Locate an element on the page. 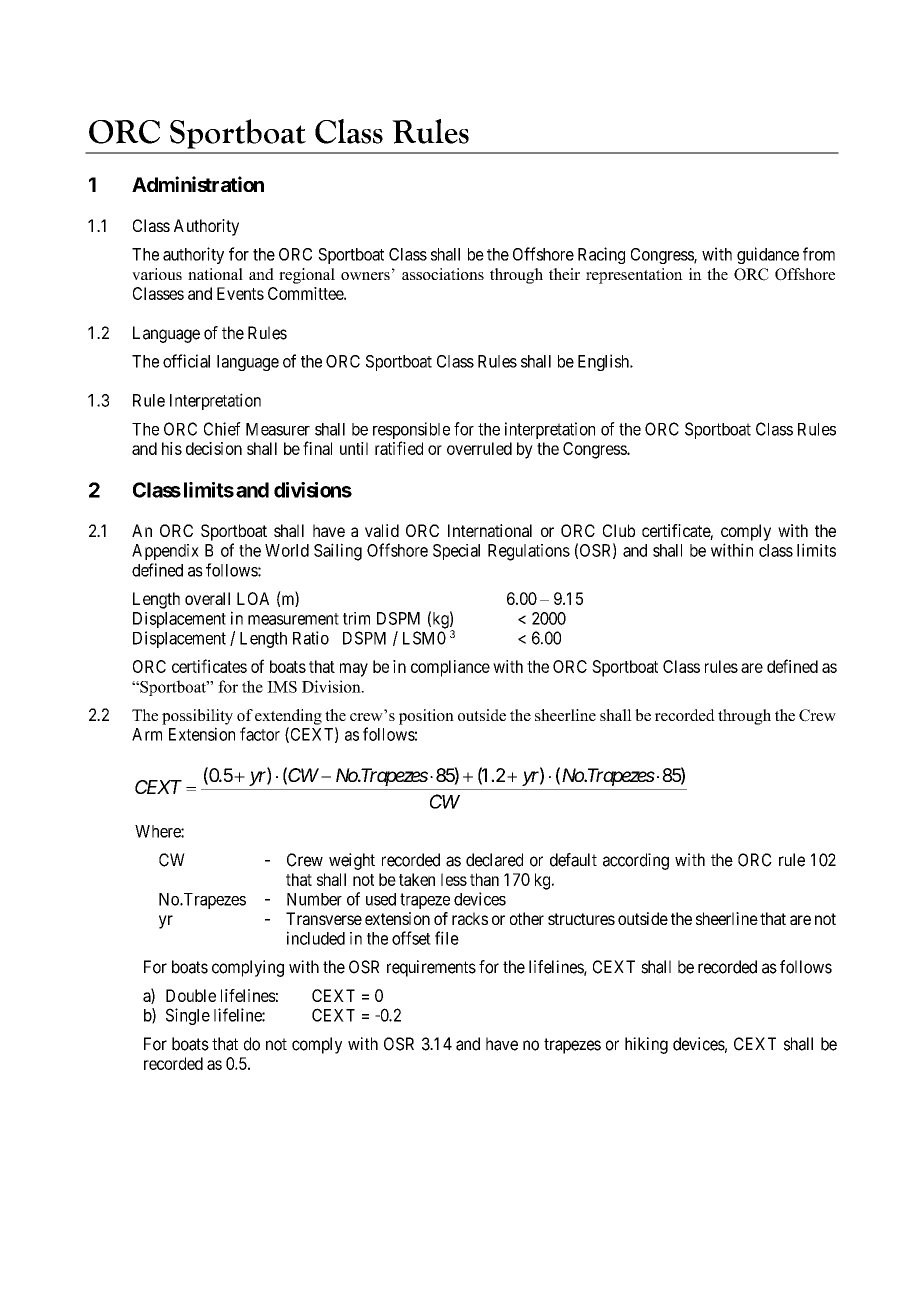 Image resolution: width=924 pixels, height=1308 pixels. IMS is located at coordinates (282, 687).
